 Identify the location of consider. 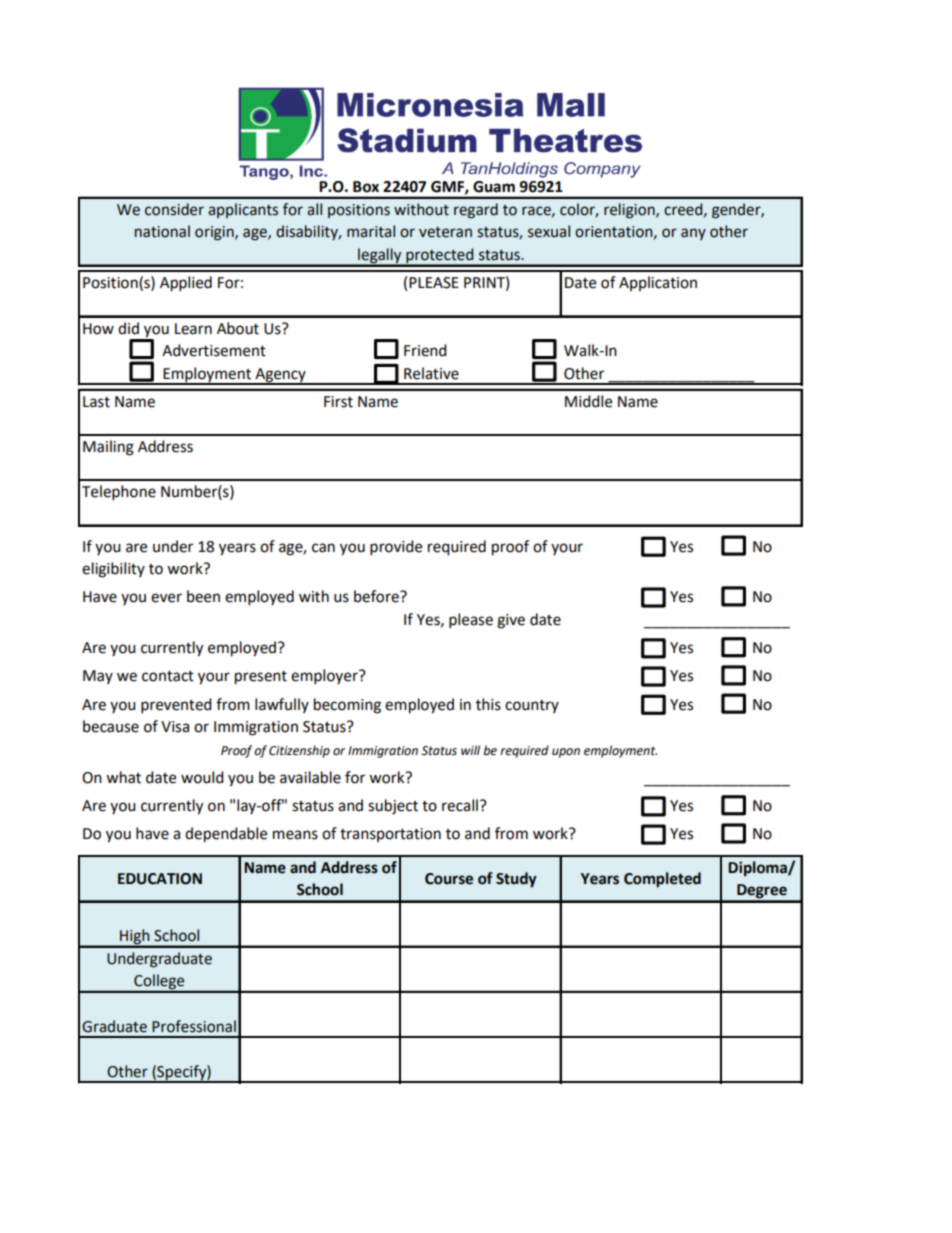
(174, 209).
